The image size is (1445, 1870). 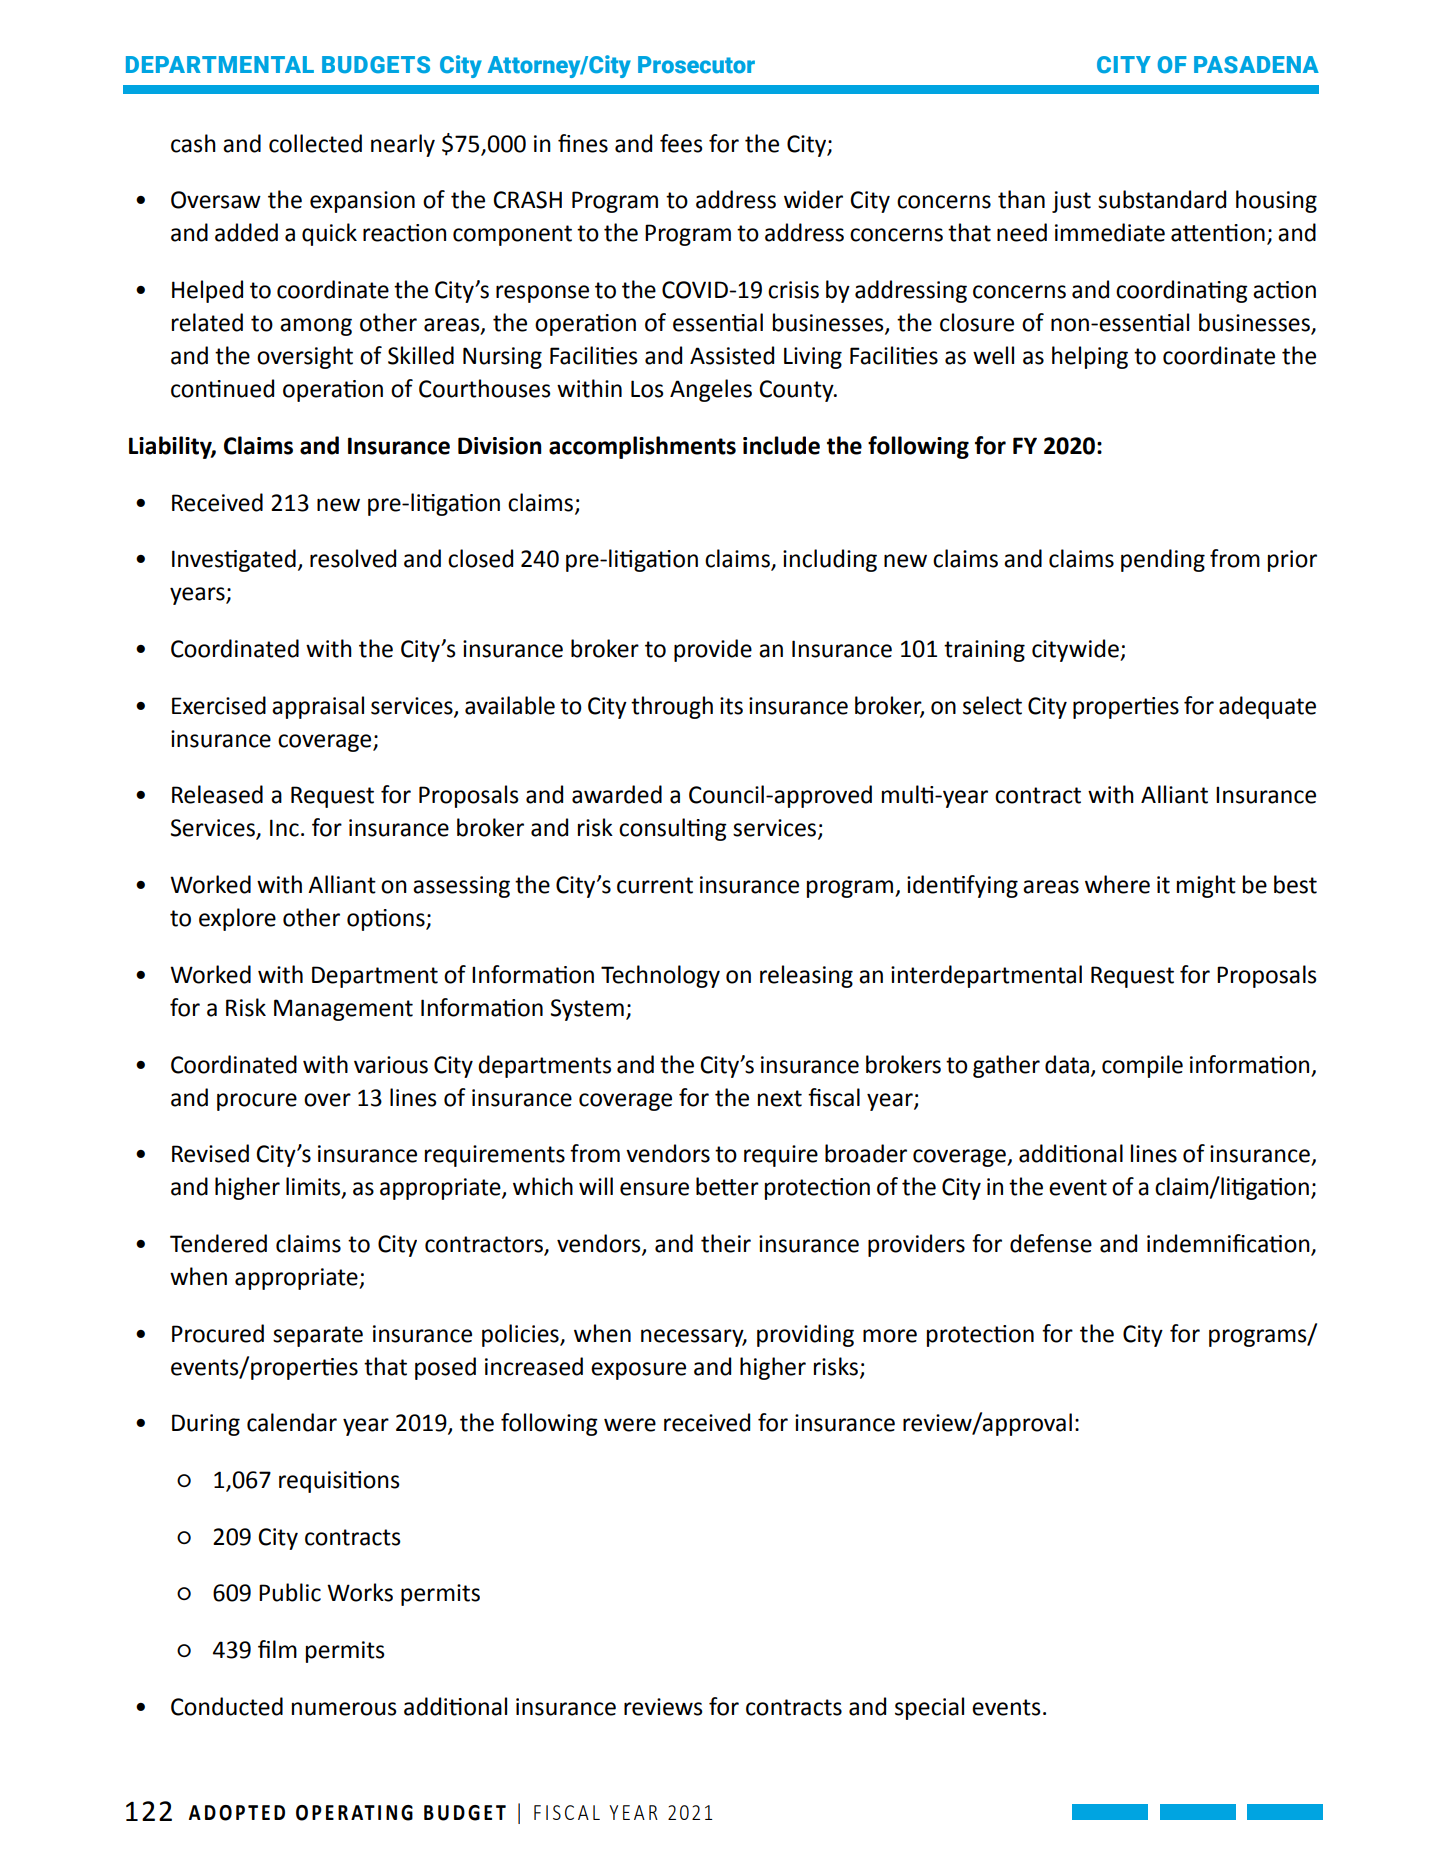 I want to click on film, so click(x=277, y=1649).
